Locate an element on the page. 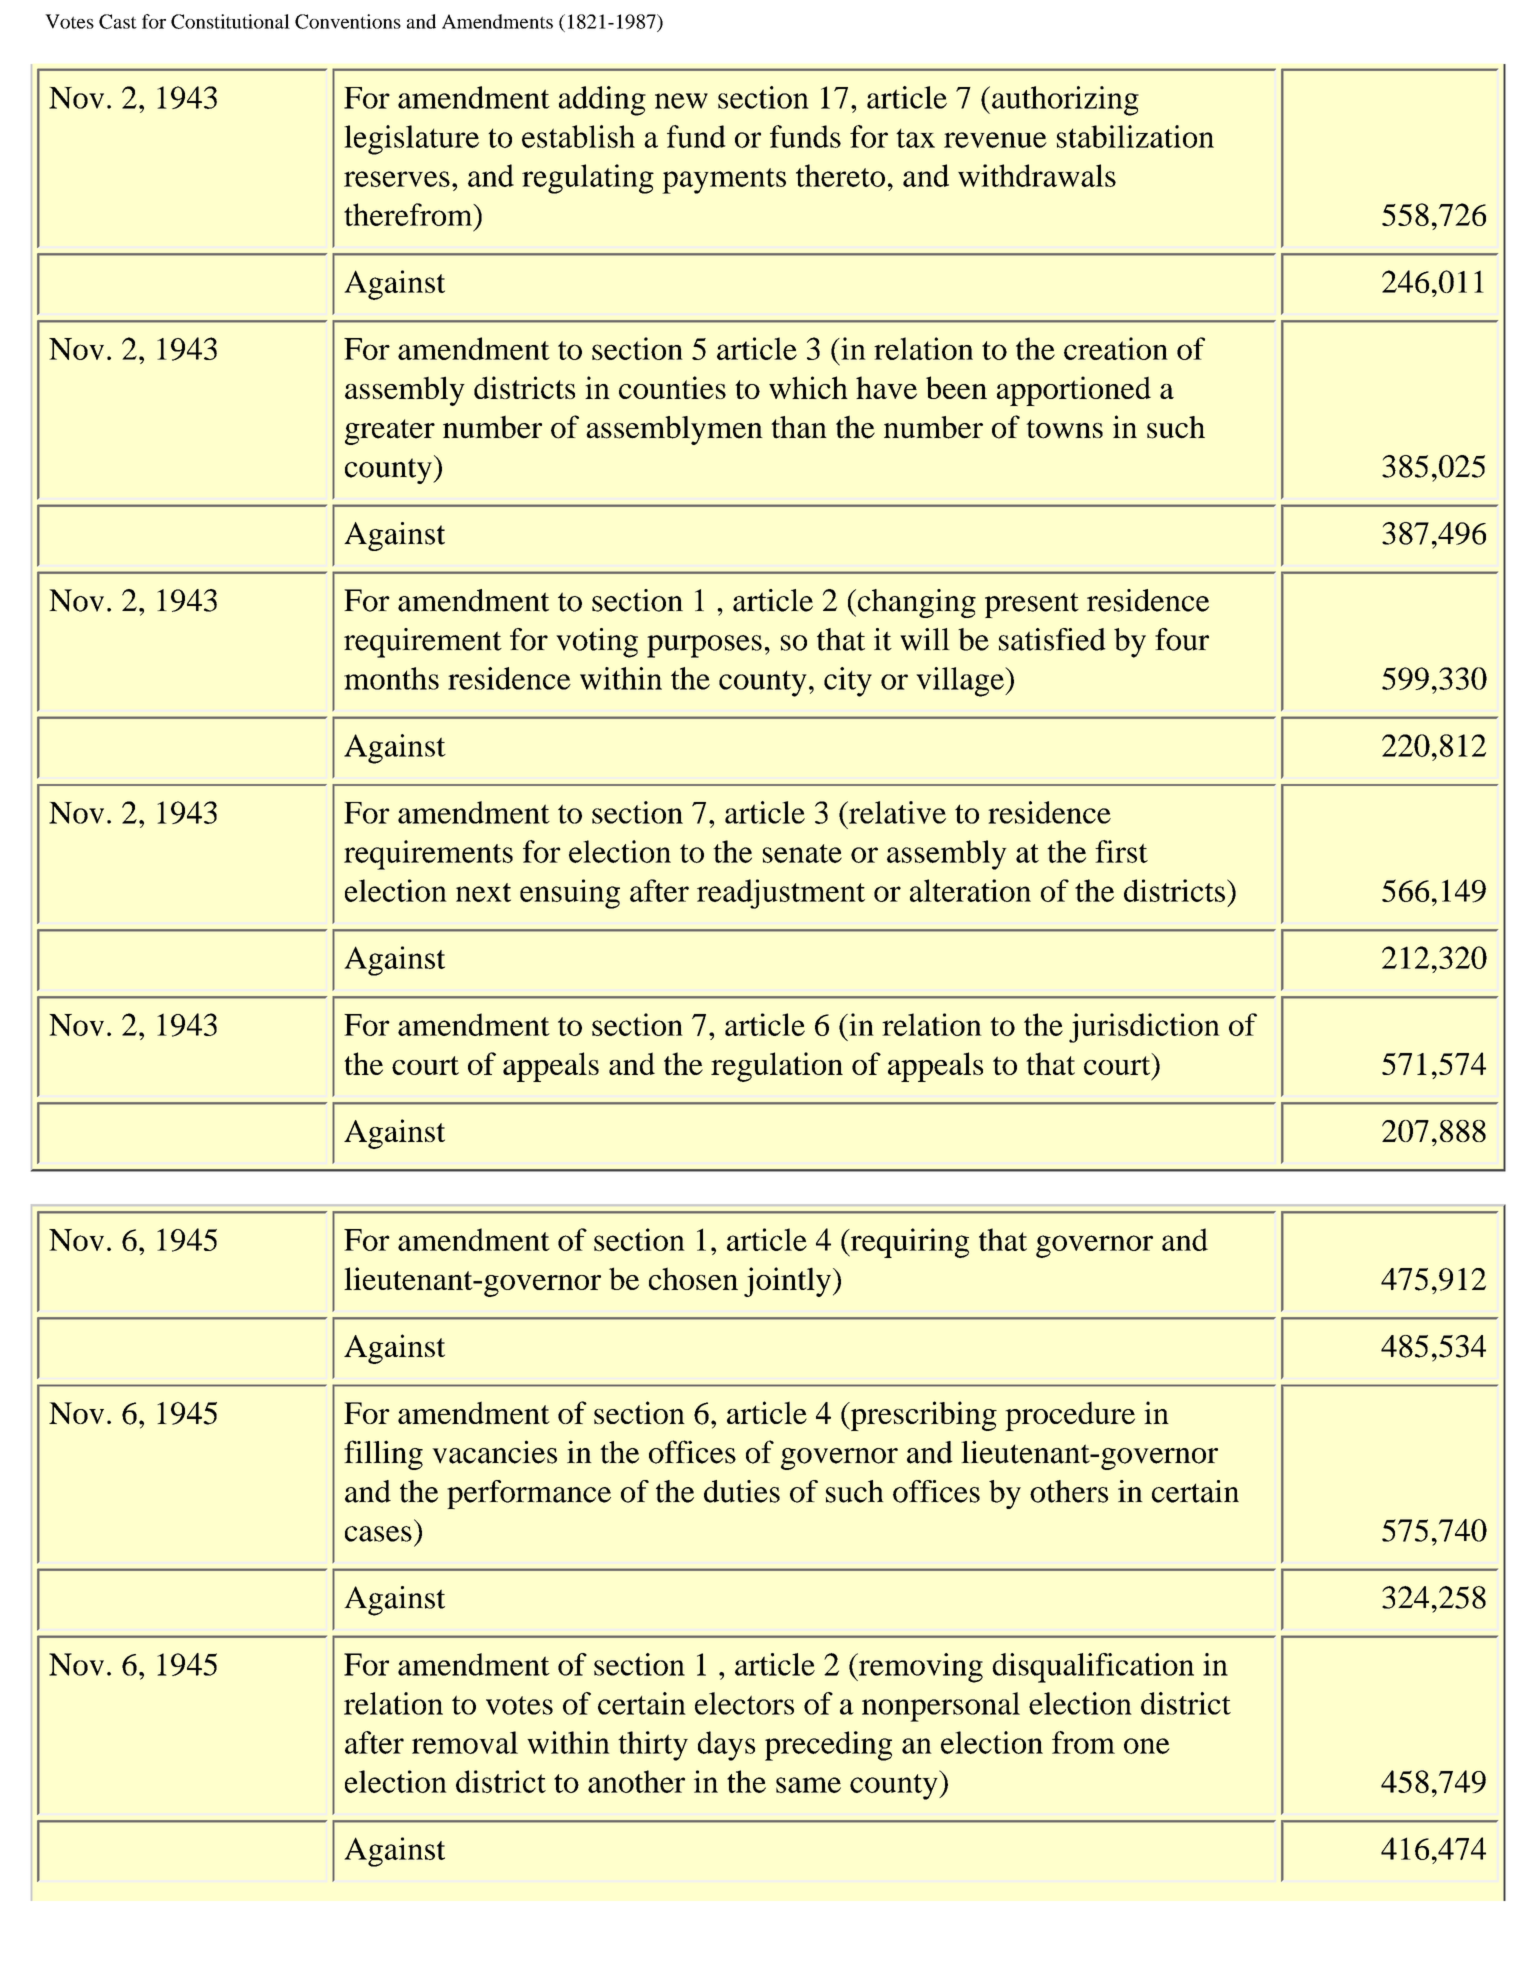 The width and height of the document is (1536, 1988). removal is located at coordinates (465, 1742).
